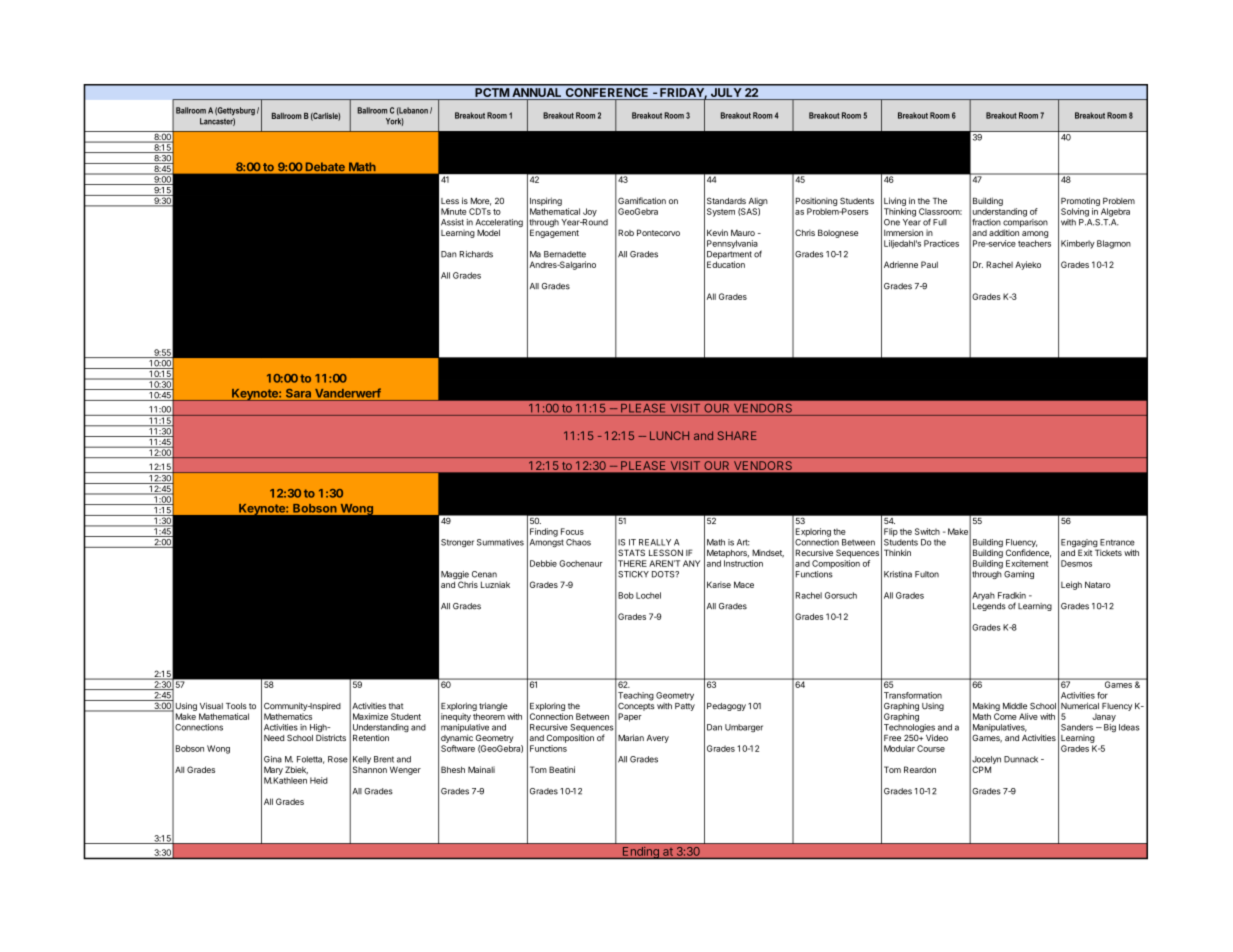 The height and width of the screenshot is (952, 1233). I want to click on Maggie, so click(455, 576).
